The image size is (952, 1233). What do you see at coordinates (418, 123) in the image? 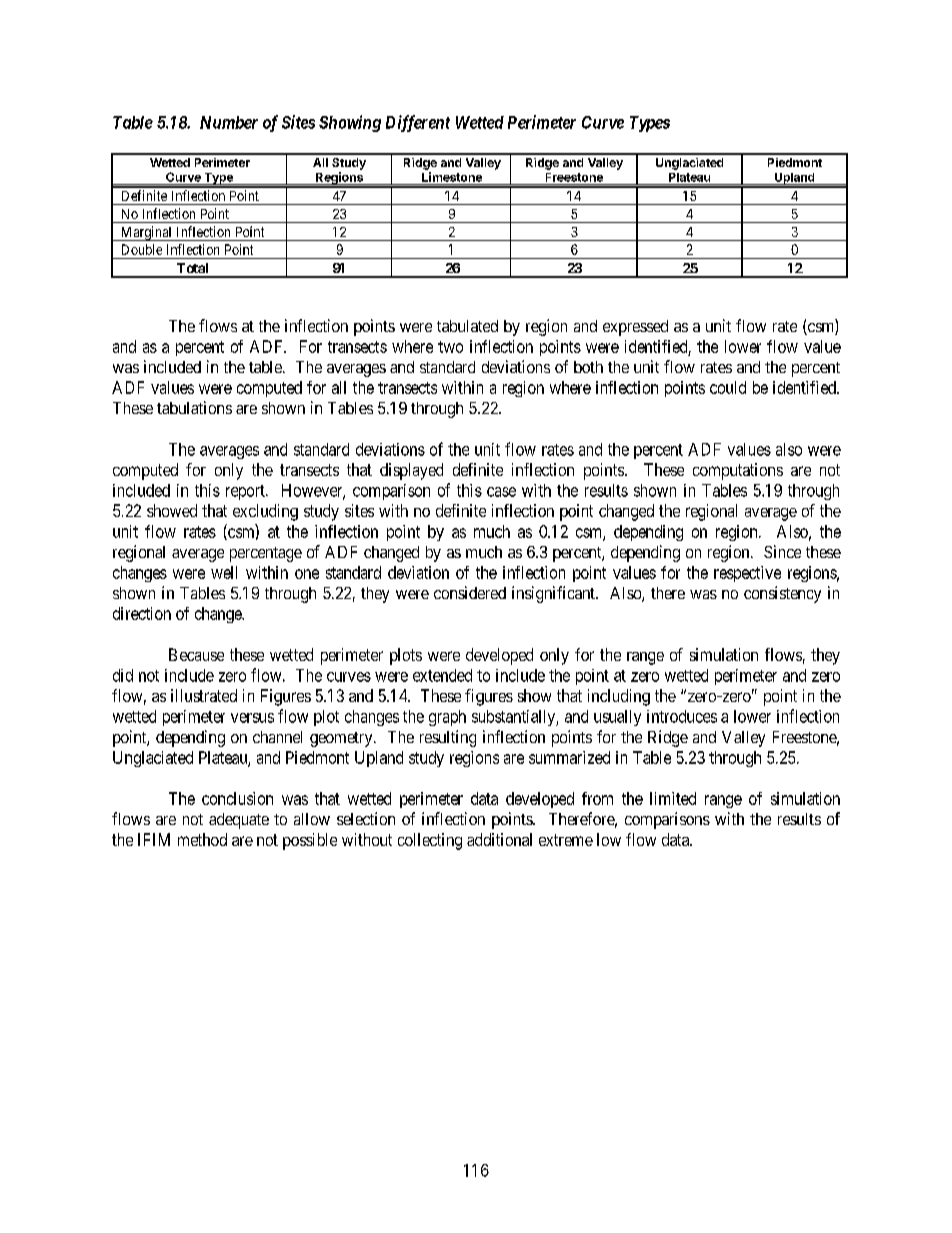
I see `Different` at bounding box center [418, 123].
